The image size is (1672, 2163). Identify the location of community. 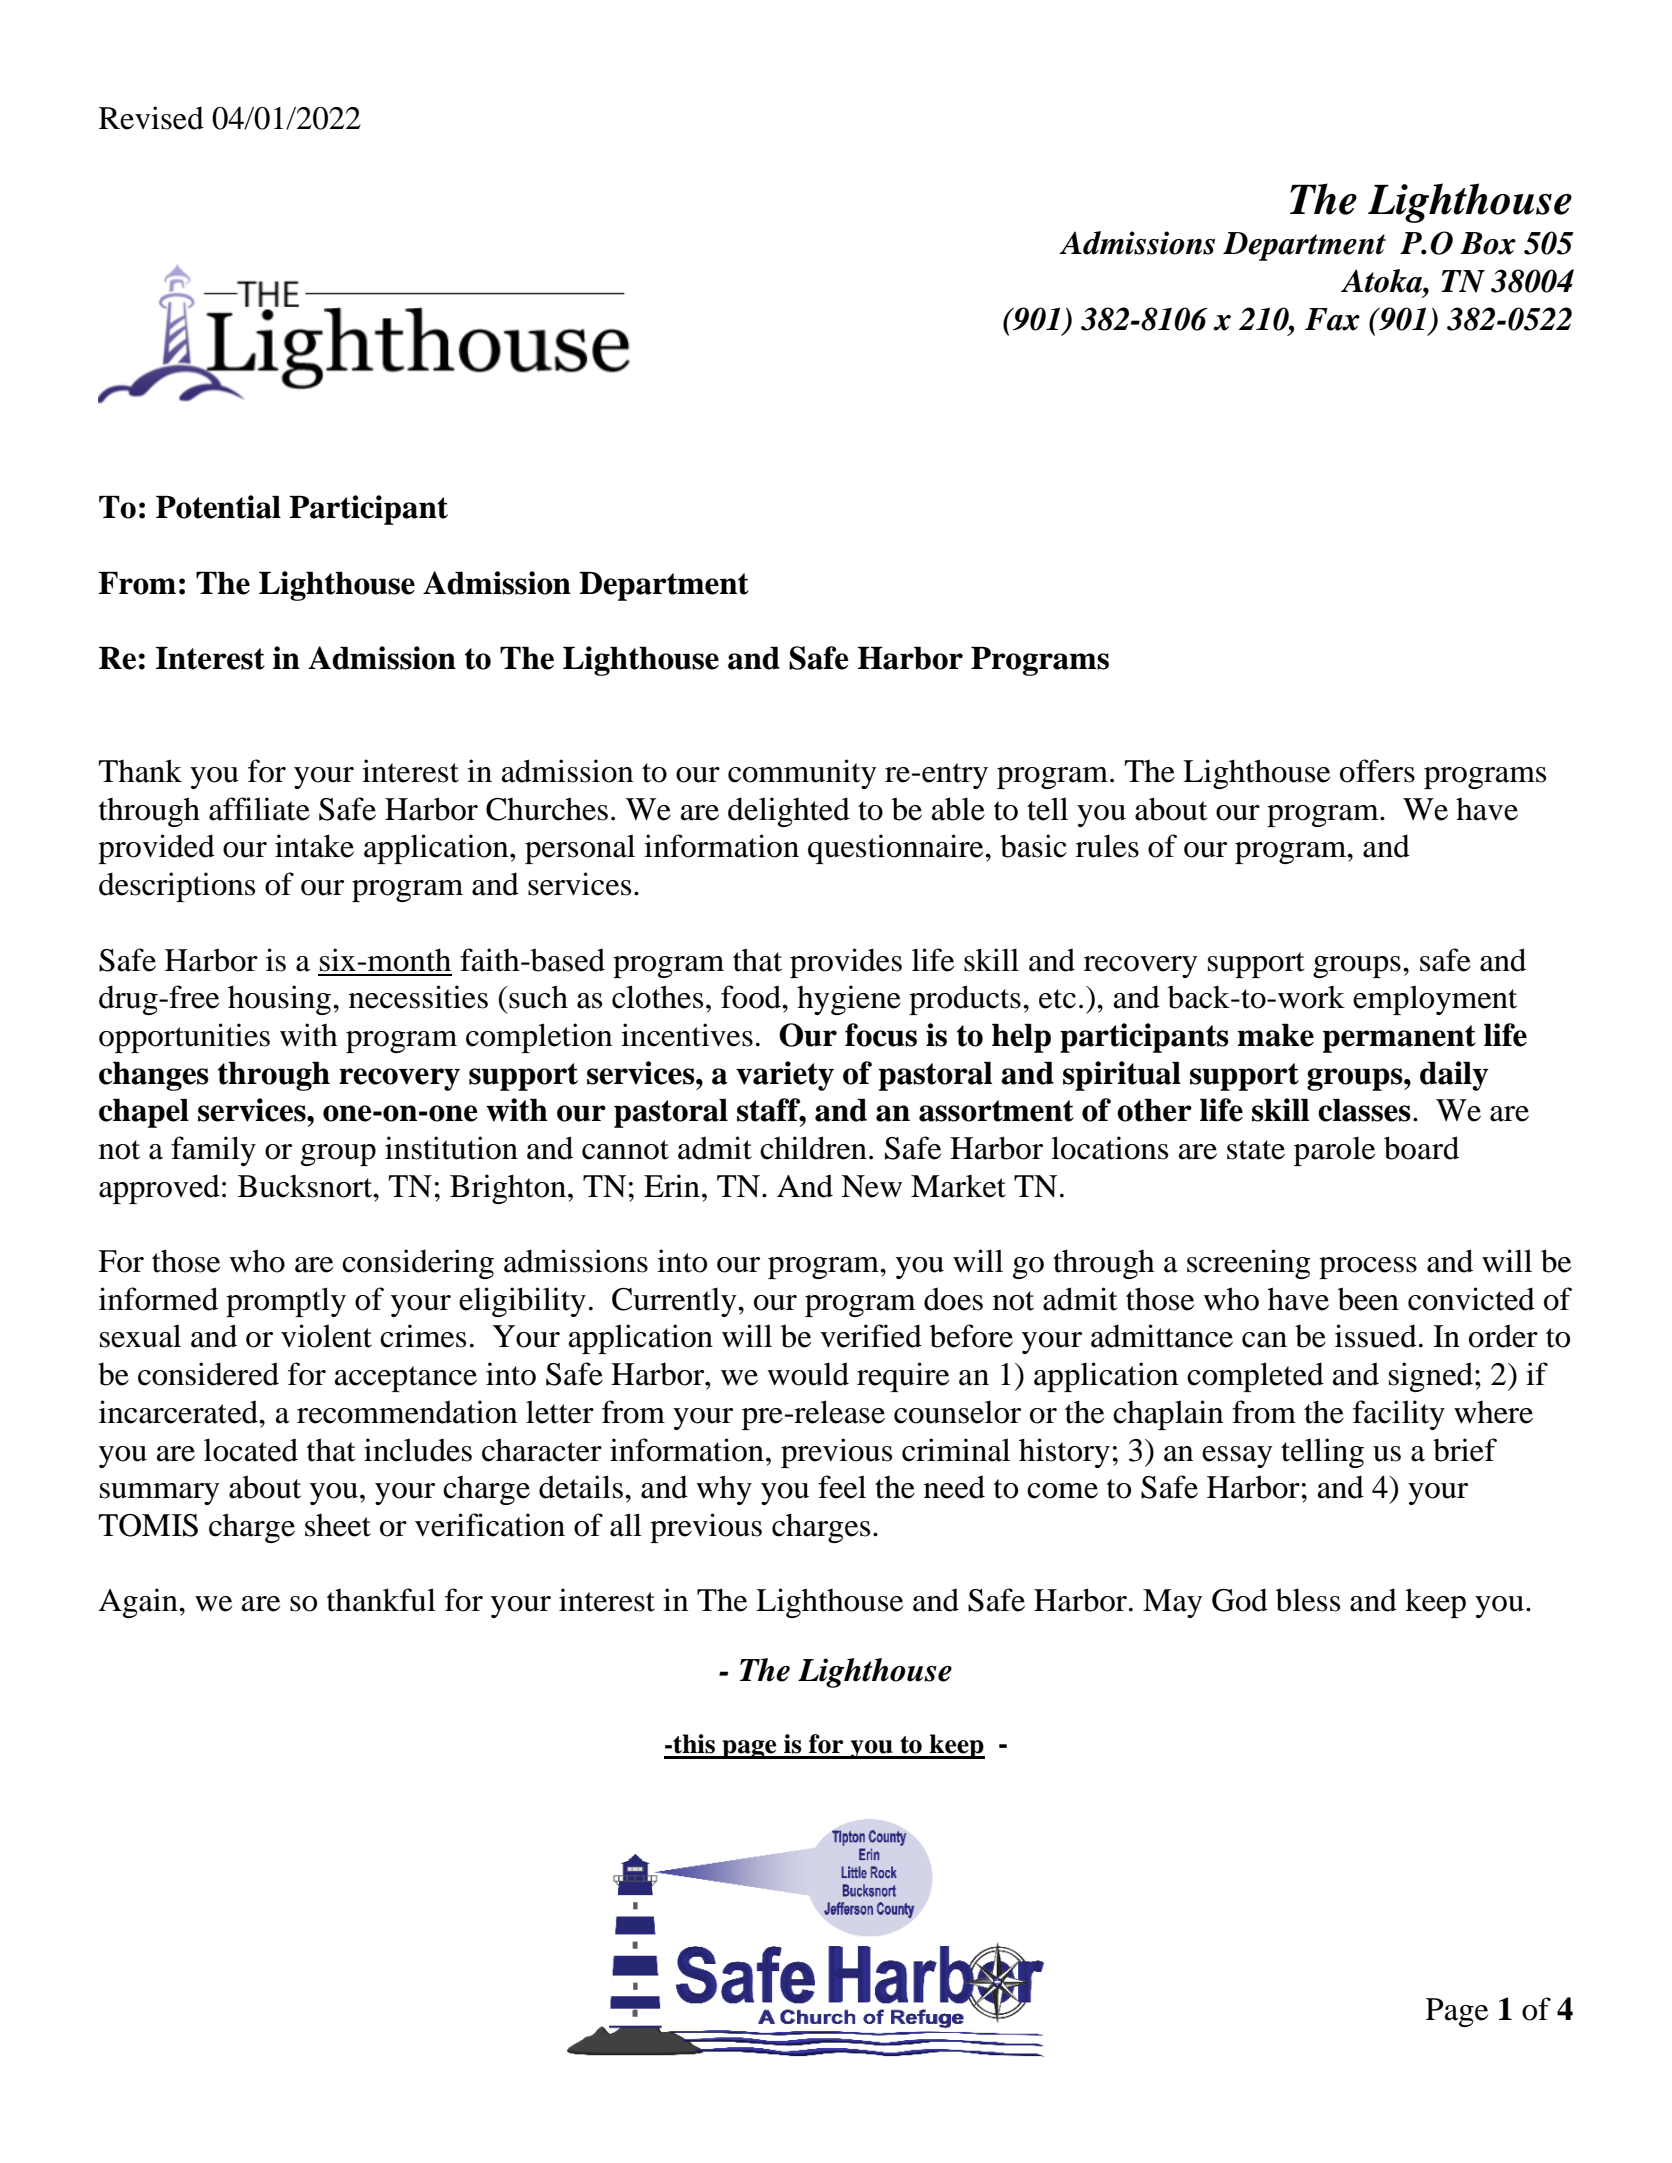
(802, 774).
